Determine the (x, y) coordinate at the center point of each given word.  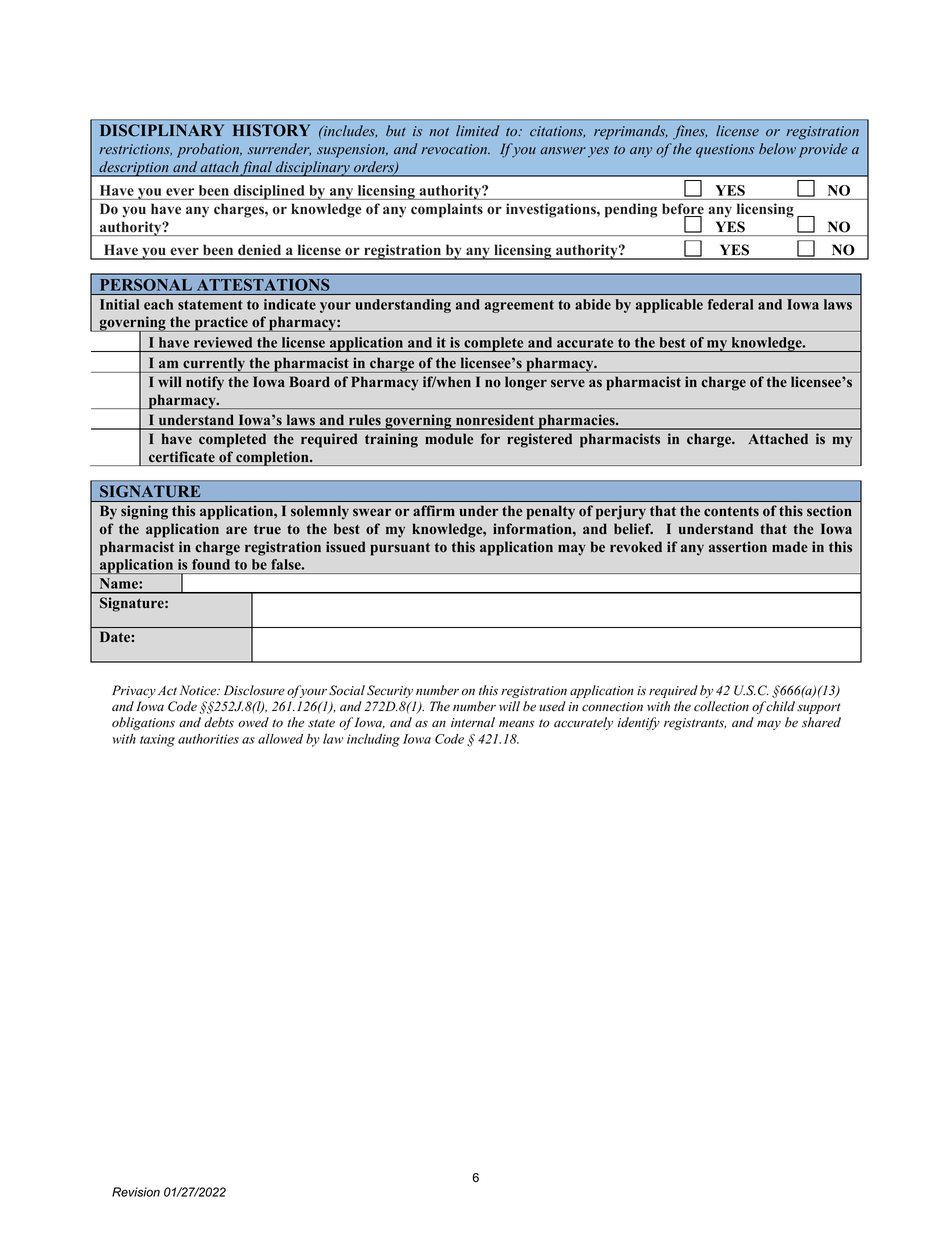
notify (205, 383)
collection (721, 706)
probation (209, 150)
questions (725, 151)
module (449, 439)
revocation (455, 149)
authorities (208, 739)
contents (731, 511)
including (373, 740)
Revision (136, 1192)
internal (473, 722)
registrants (695, 724)
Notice (199, 690)
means (516, 724)
